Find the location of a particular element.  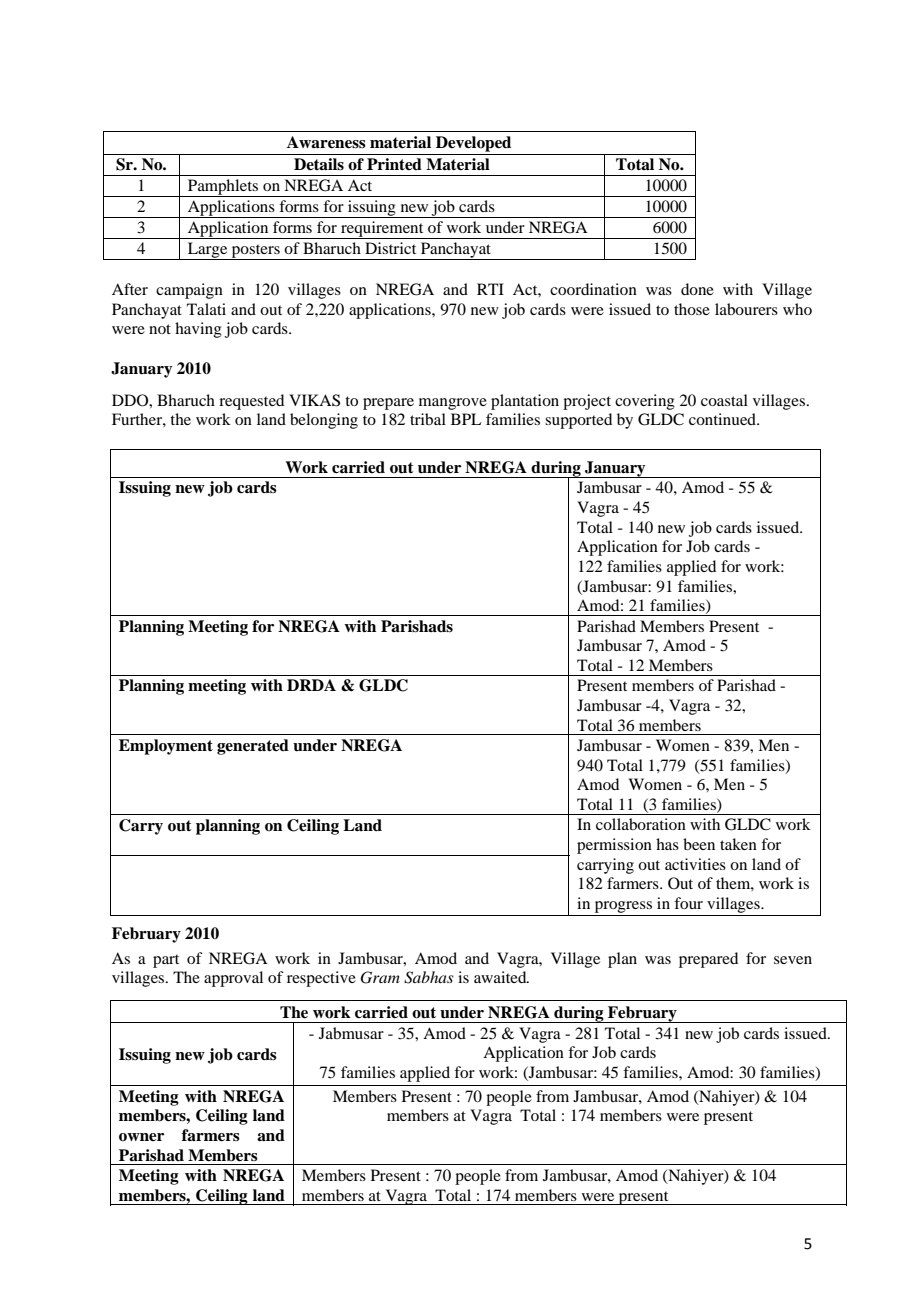

owner is located at coordinates (141, 1137).
